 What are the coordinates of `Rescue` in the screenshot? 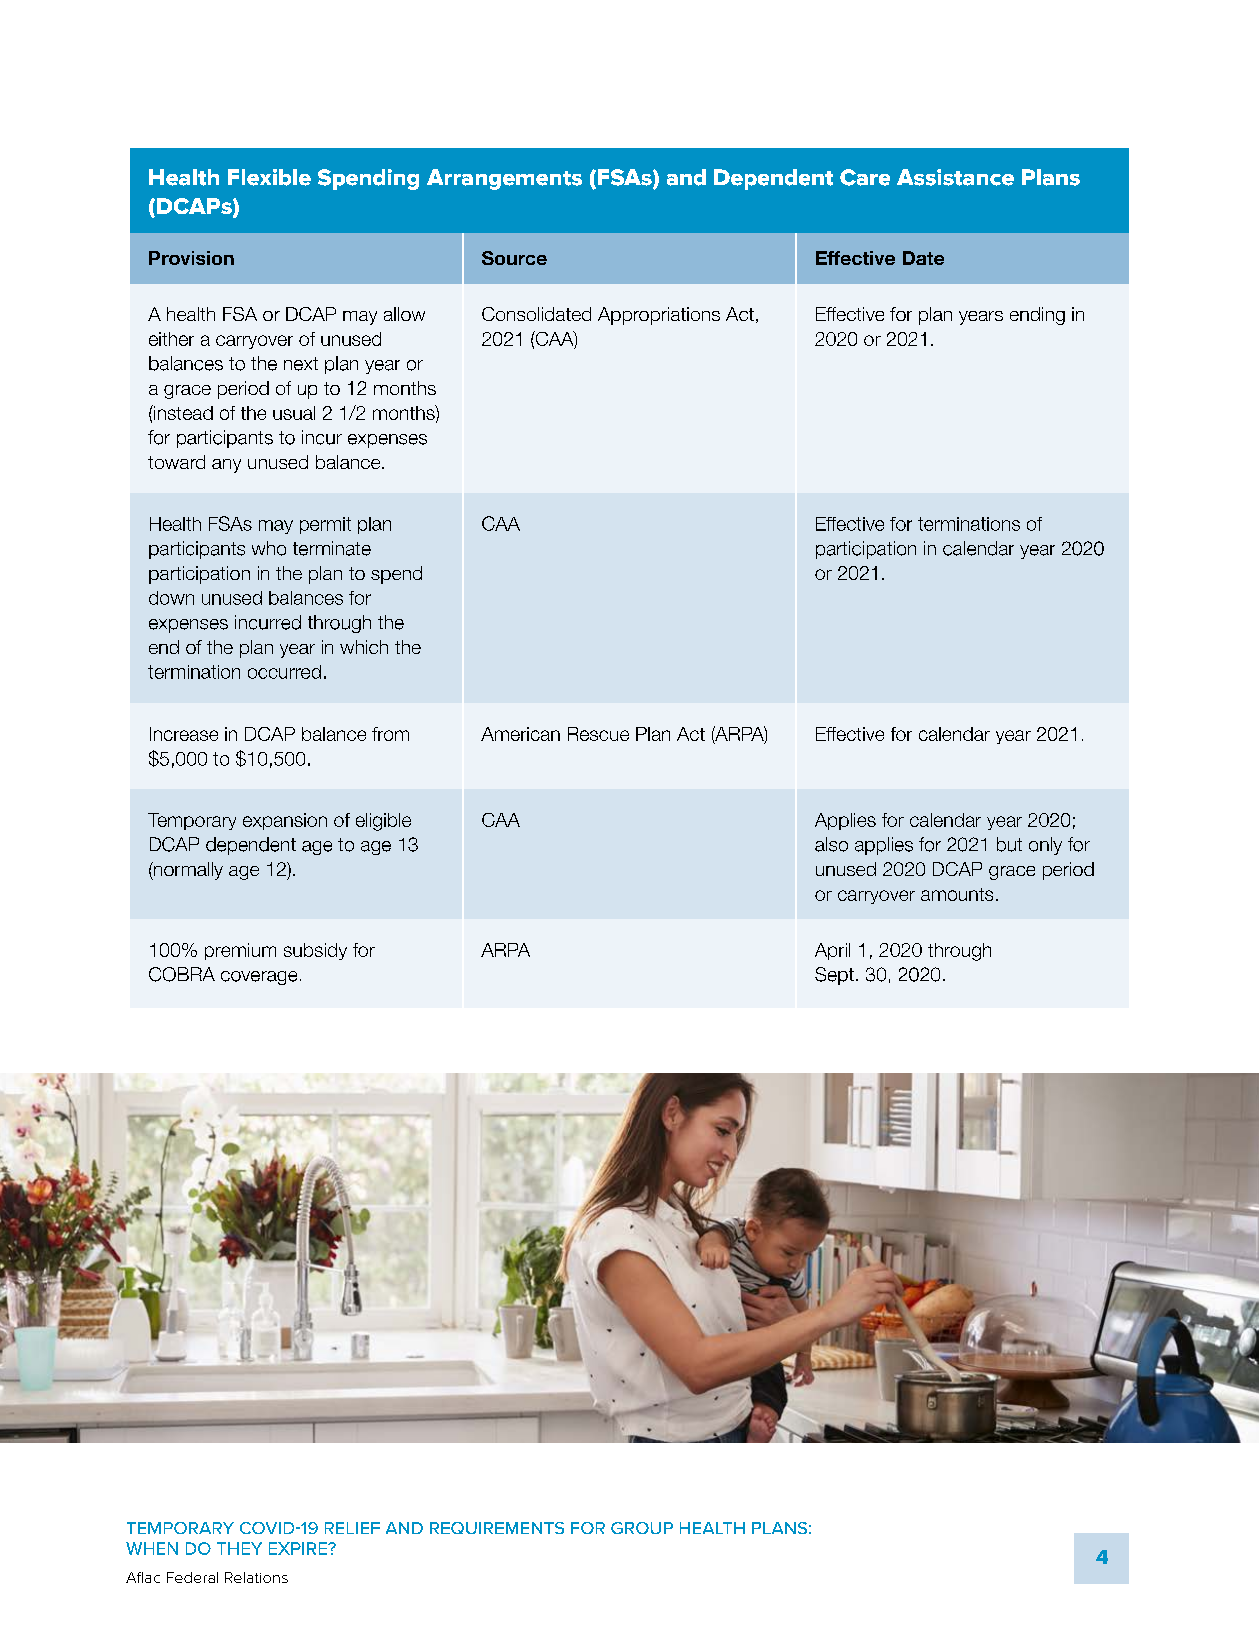 It's located at (598, 734).
